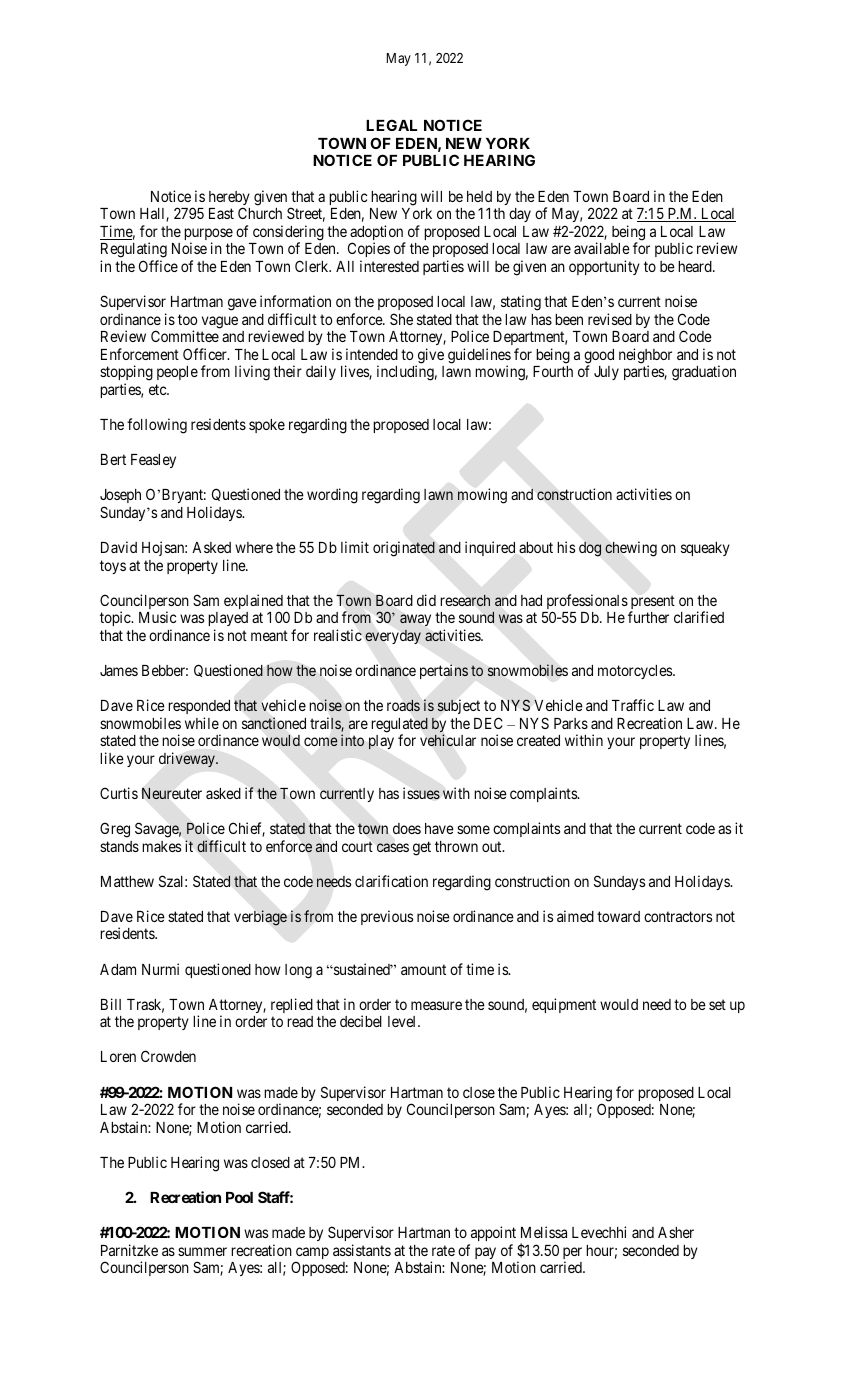  Describe the element at coordinates (160, 969) in the screenshot. I see `Nurmi` at that location.
